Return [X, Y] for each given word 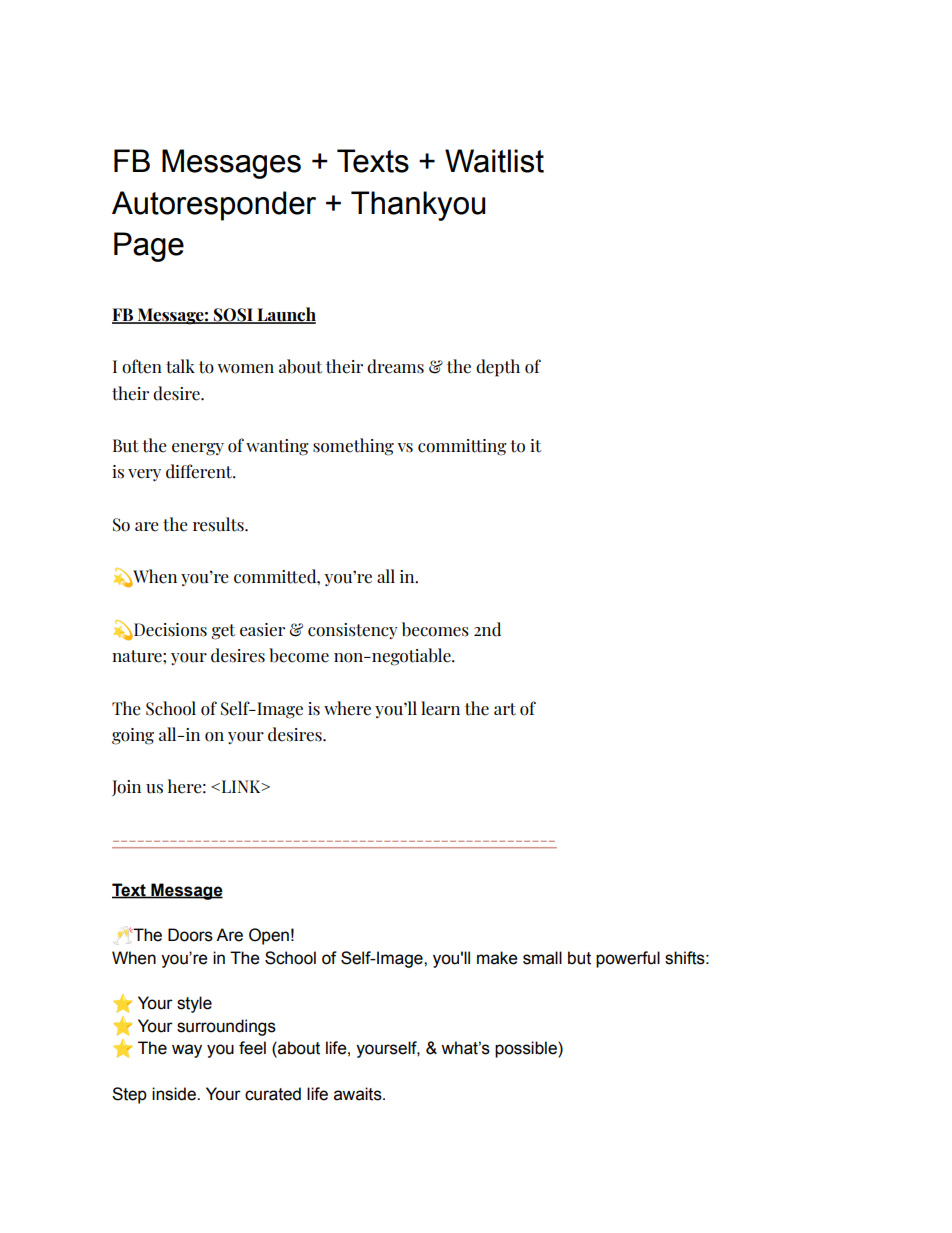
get [223, 632]
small [542, 958]
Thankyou [418, 206]
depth [498, 368]
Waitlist [494, 161]
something [353, 447]
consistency [353, 631]
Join [126, 788]
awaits [359, 1094]
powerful [628, 959]
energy [198, 449]
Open [269, 936]
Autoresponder [214, 206]
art [505, 709]
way [187, 1051]
